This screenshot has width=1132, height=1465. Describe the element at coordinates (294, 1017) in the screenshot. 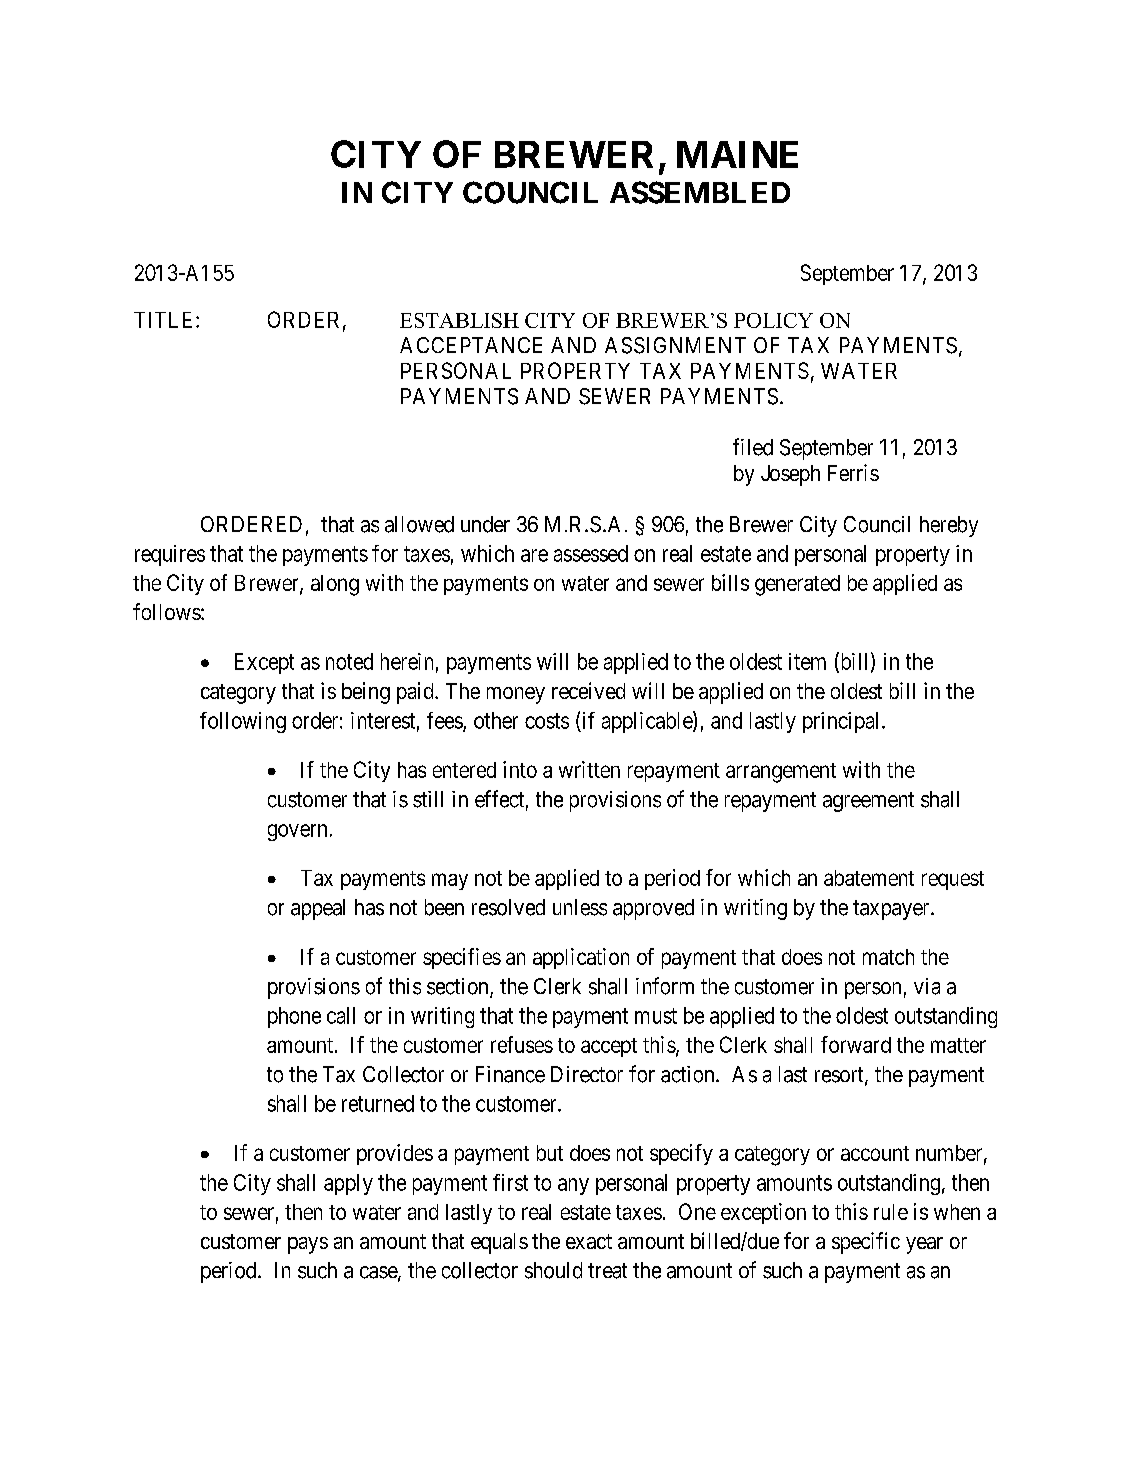

I see `phone` at that location.
